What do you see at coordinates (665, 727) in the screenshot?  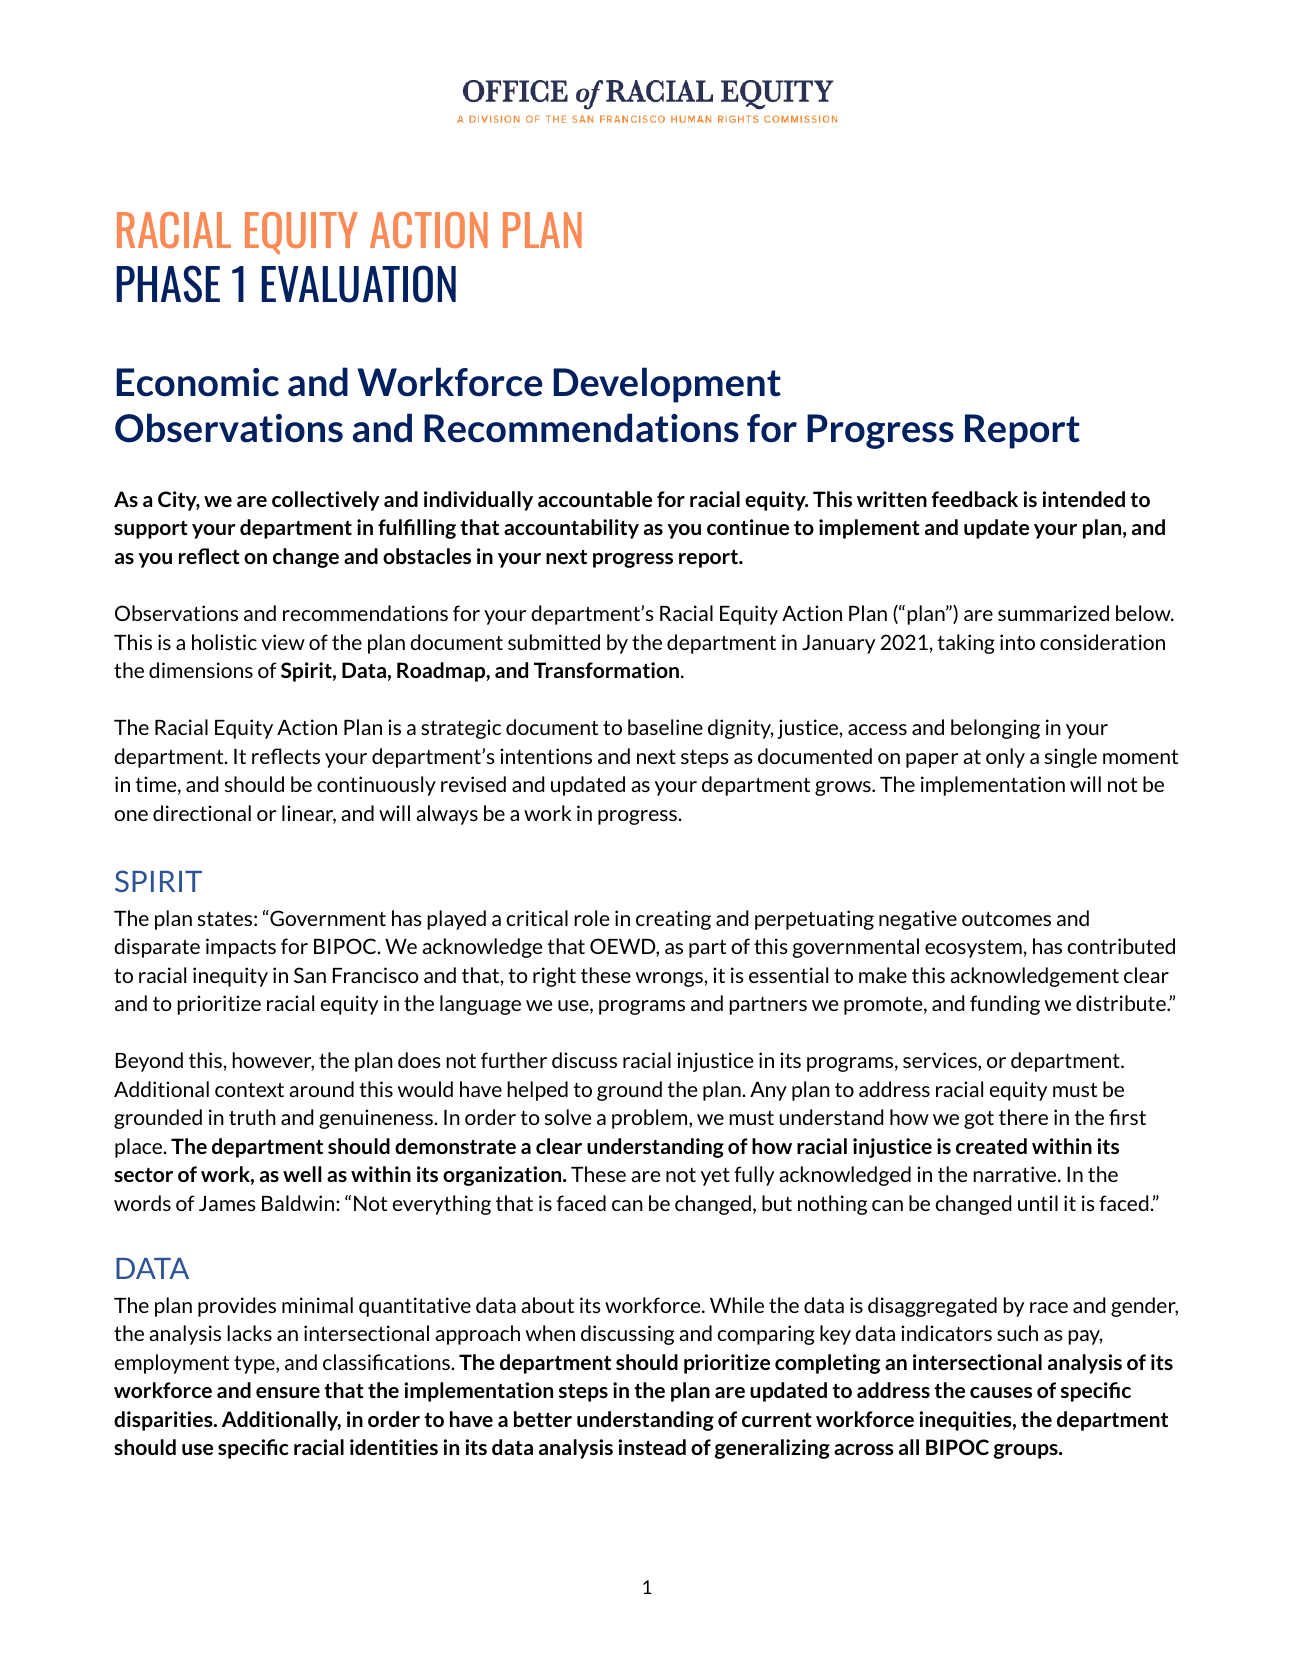 I see `baseline` at bounding box center [665, 727].
